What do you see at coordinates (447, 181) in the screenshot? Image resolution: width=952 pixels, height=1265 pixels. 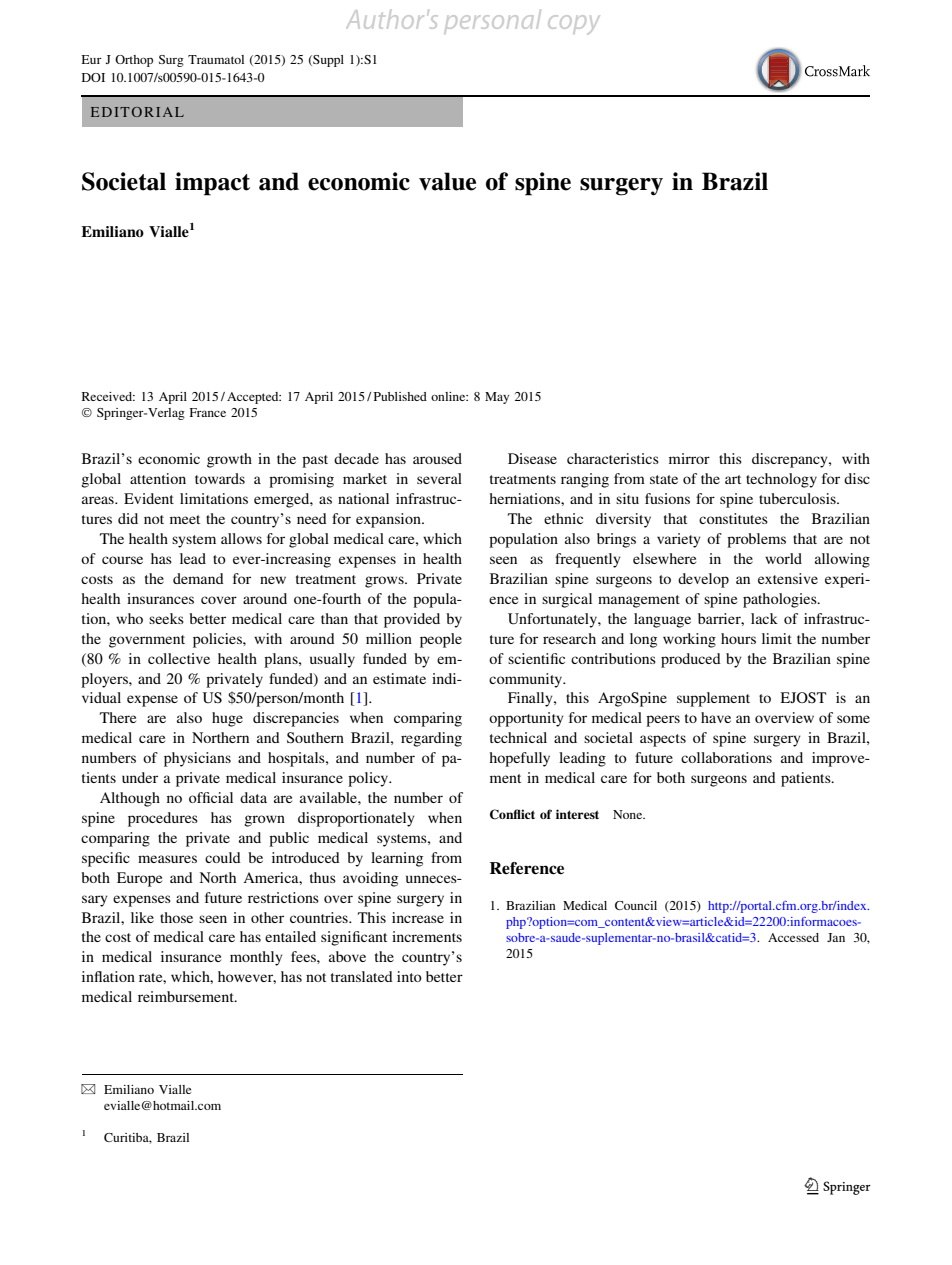 I see `value` at bounding box center [447, 181].
